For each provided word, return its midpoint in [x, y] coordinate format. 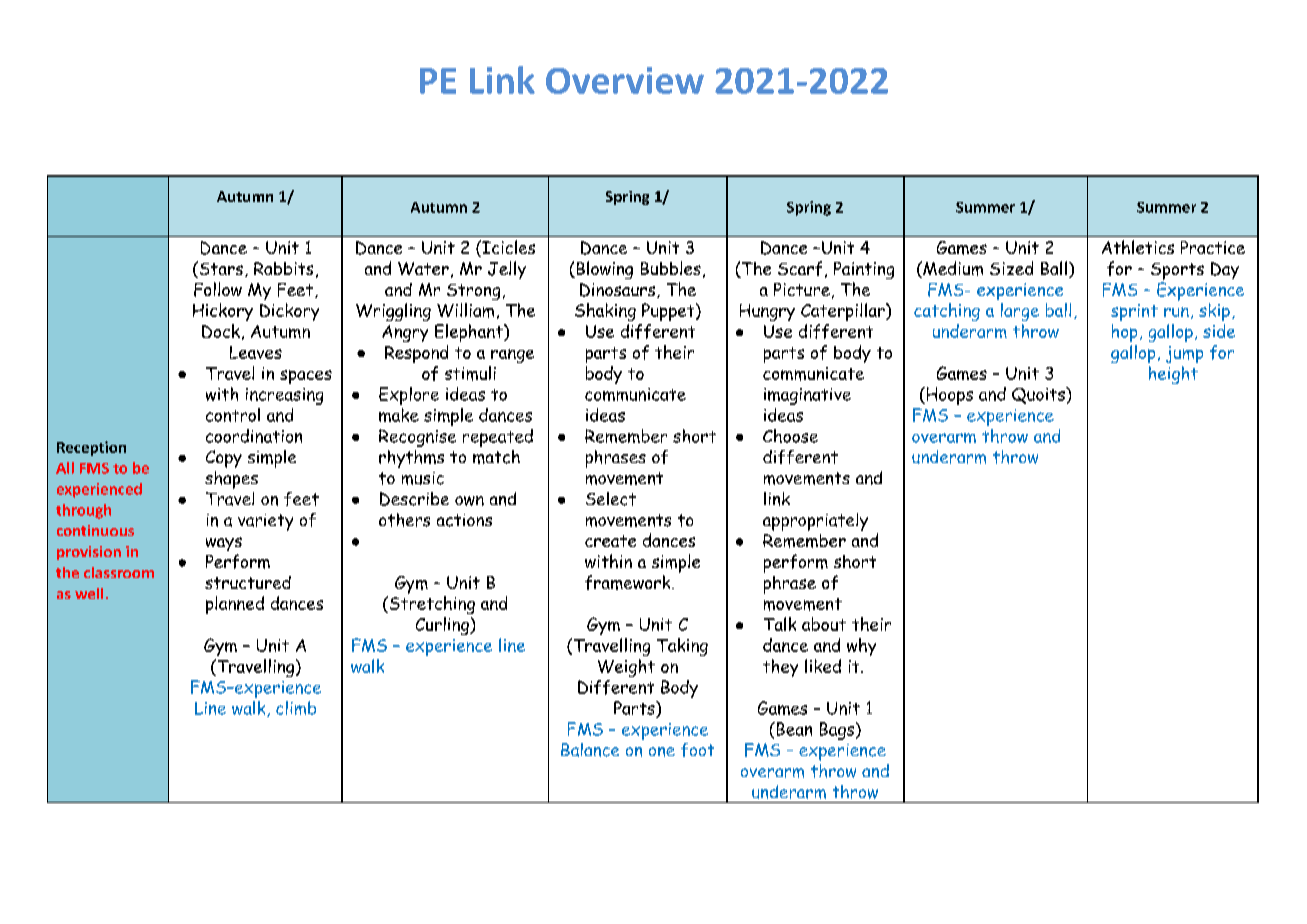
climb [296, 708]
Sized [1011, 268]
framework [629, 582]
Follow [218, 289]
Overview [625, 80]
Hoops [948, 396]
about [824, 624]
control [233, 415]
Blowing [603, 270]
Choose [790, 436]
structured [248, 582]
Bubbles [671, 268]
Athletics [1138, 247]
